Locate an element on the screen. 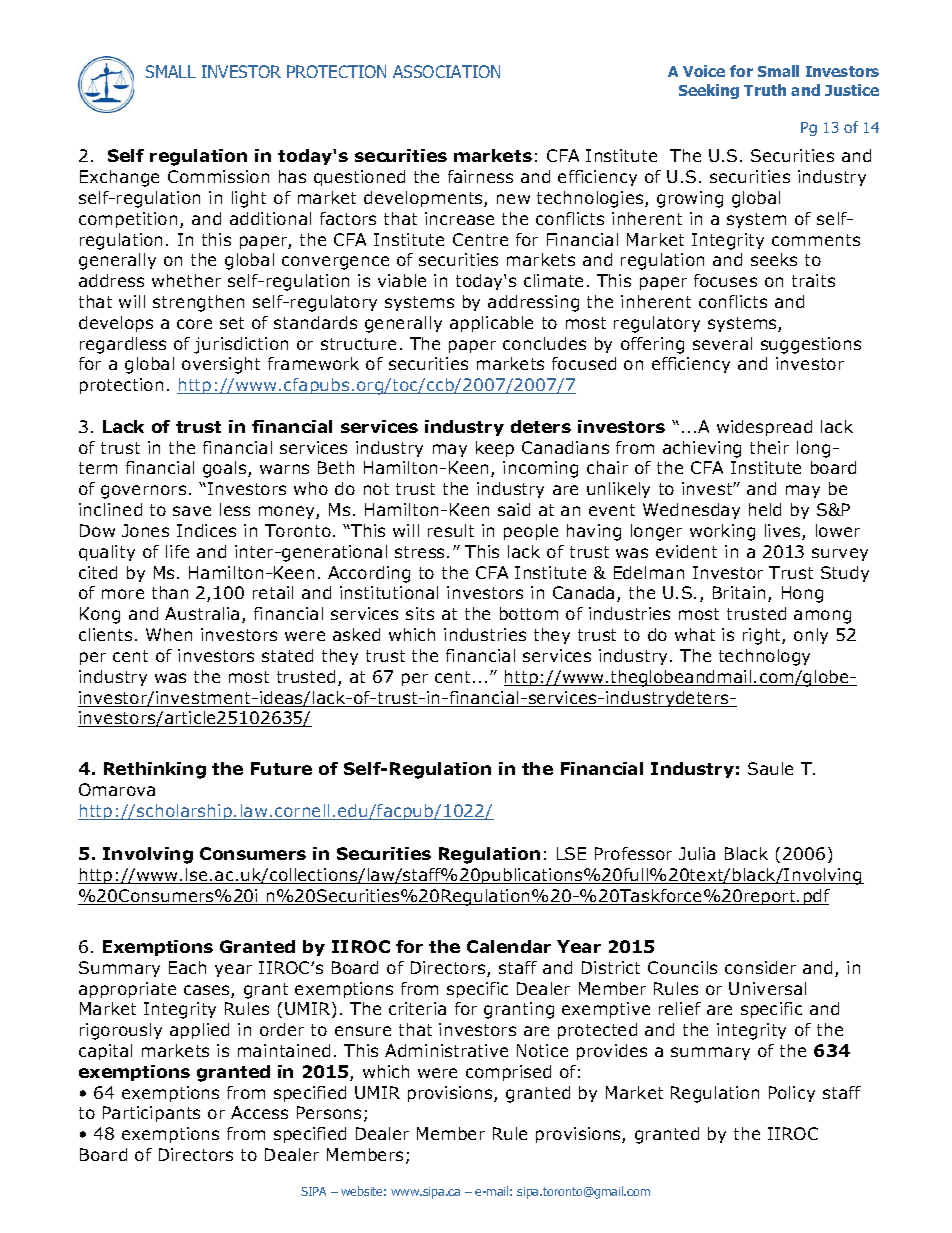  Commission is located at coordinates (218, 176).
